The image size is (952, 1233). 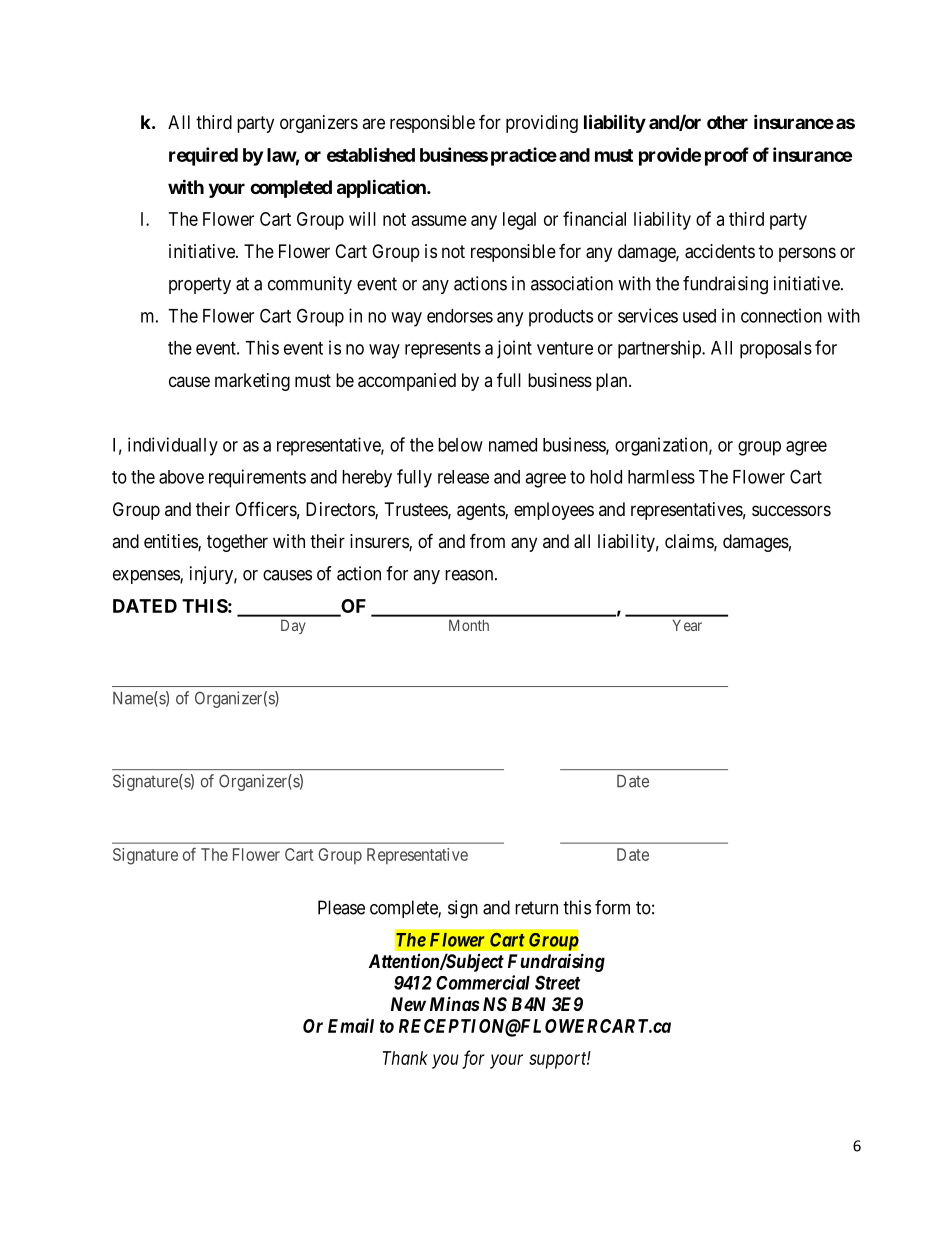 I want to click on together, so click(x=237, y=543).
